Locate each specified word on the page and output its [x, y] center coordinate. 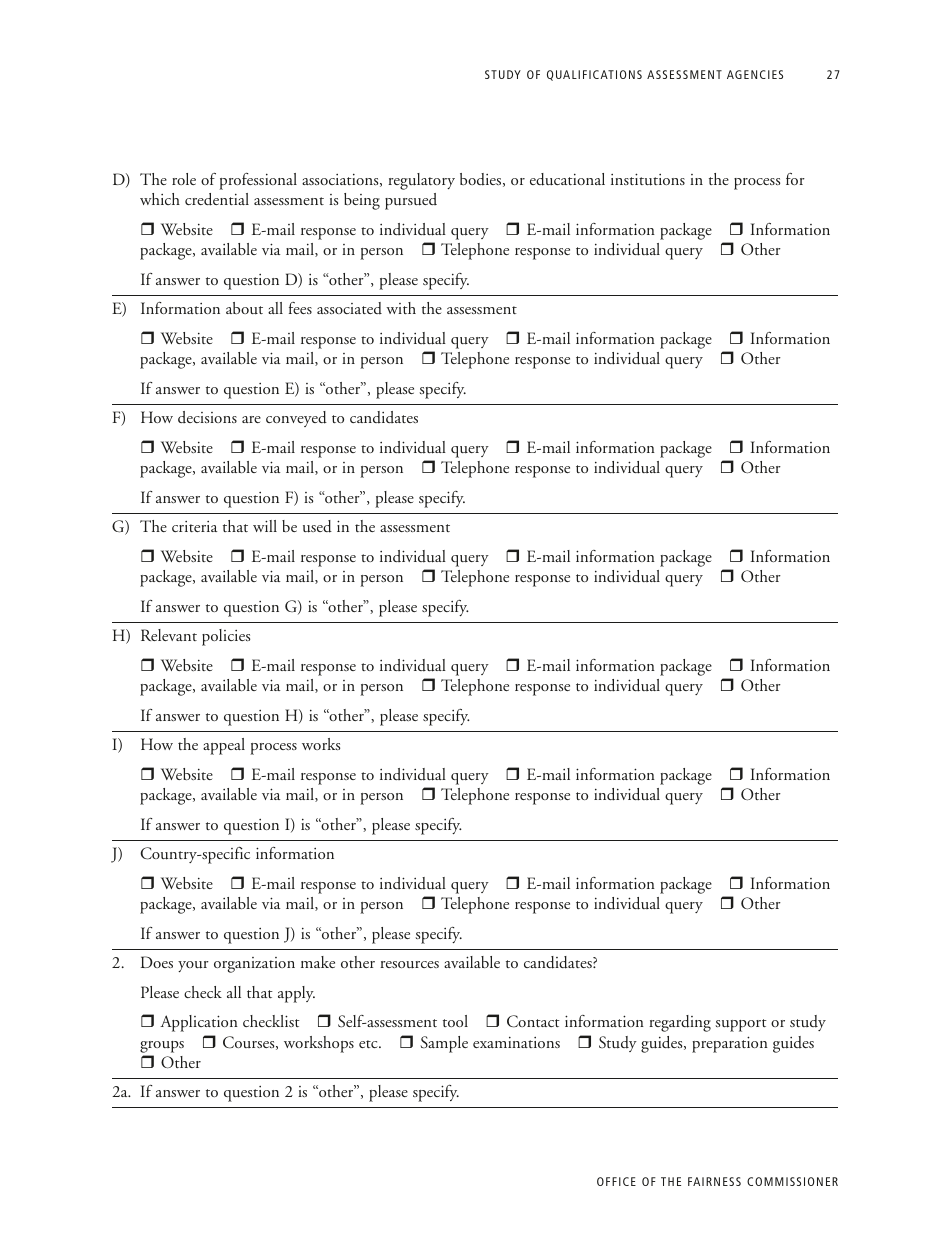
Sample [444, 1044]
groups [162, 1047]
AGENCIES [755, 74]
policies [226, 637]
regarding [680, 1023]
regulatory [421, 181]
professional [258, 181]
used [317, 526]
